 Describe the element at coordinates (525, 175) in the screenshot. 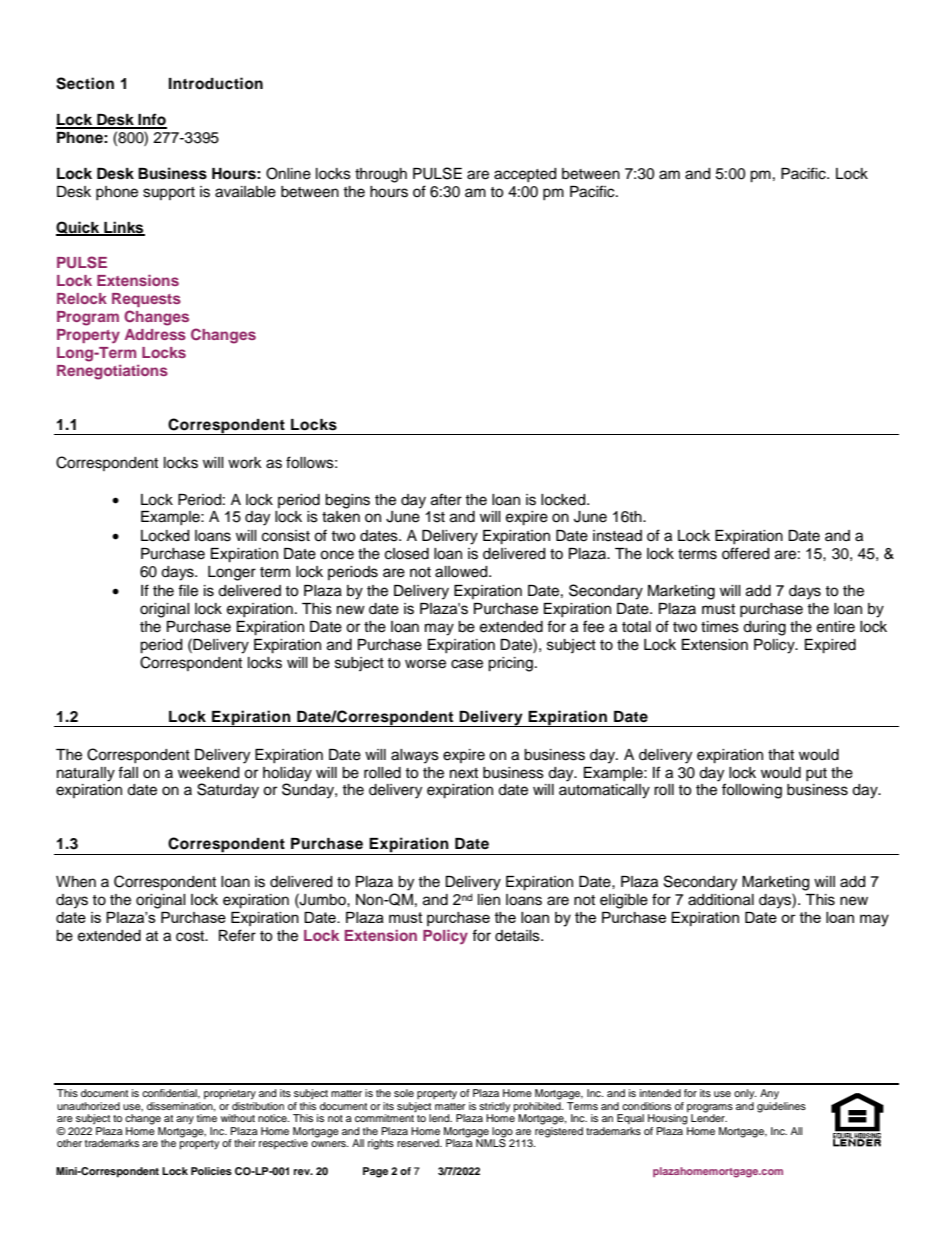

I see `accepted` at that location.
